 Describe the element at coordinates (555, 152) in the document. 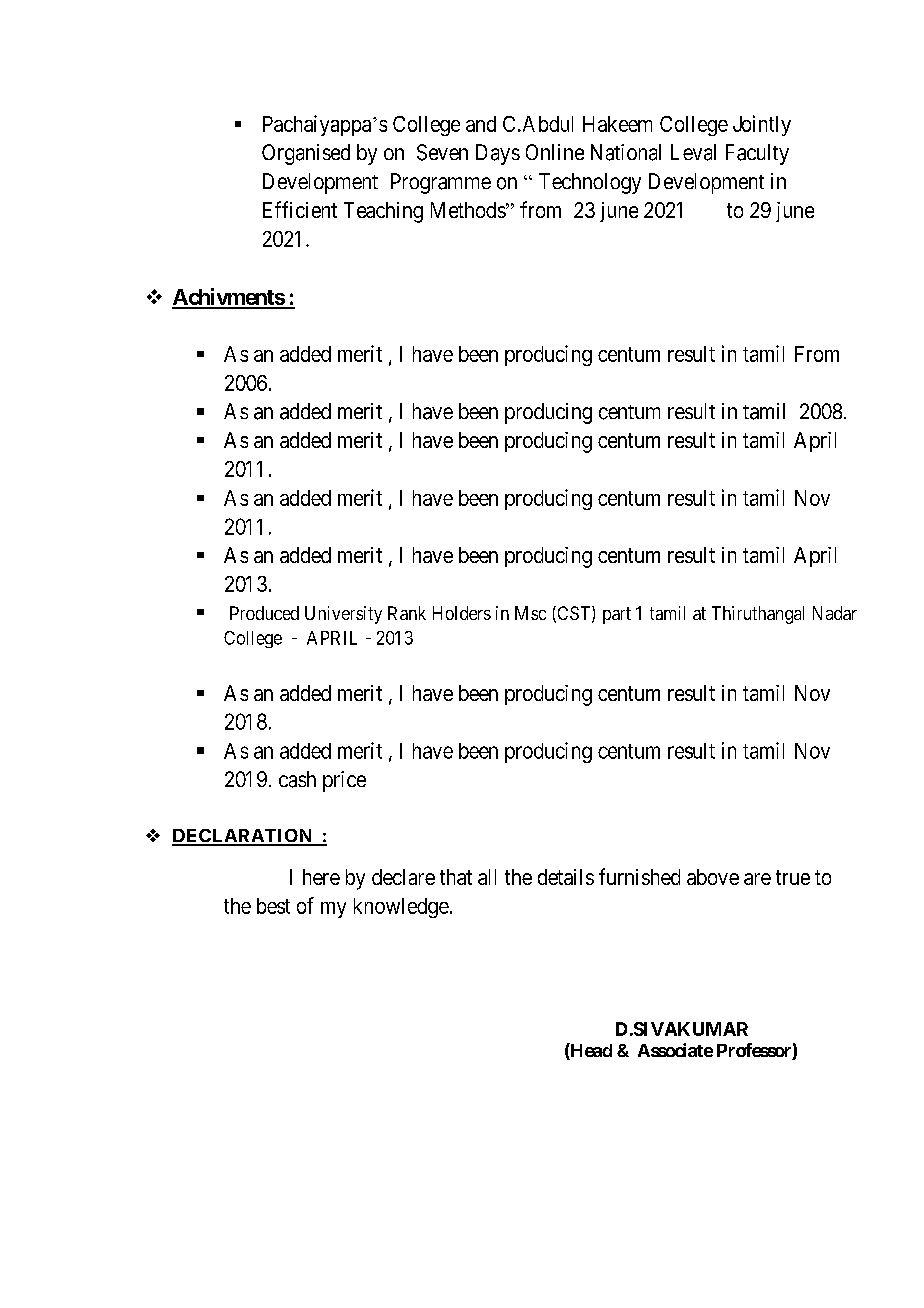

I see `Online` at that location.
